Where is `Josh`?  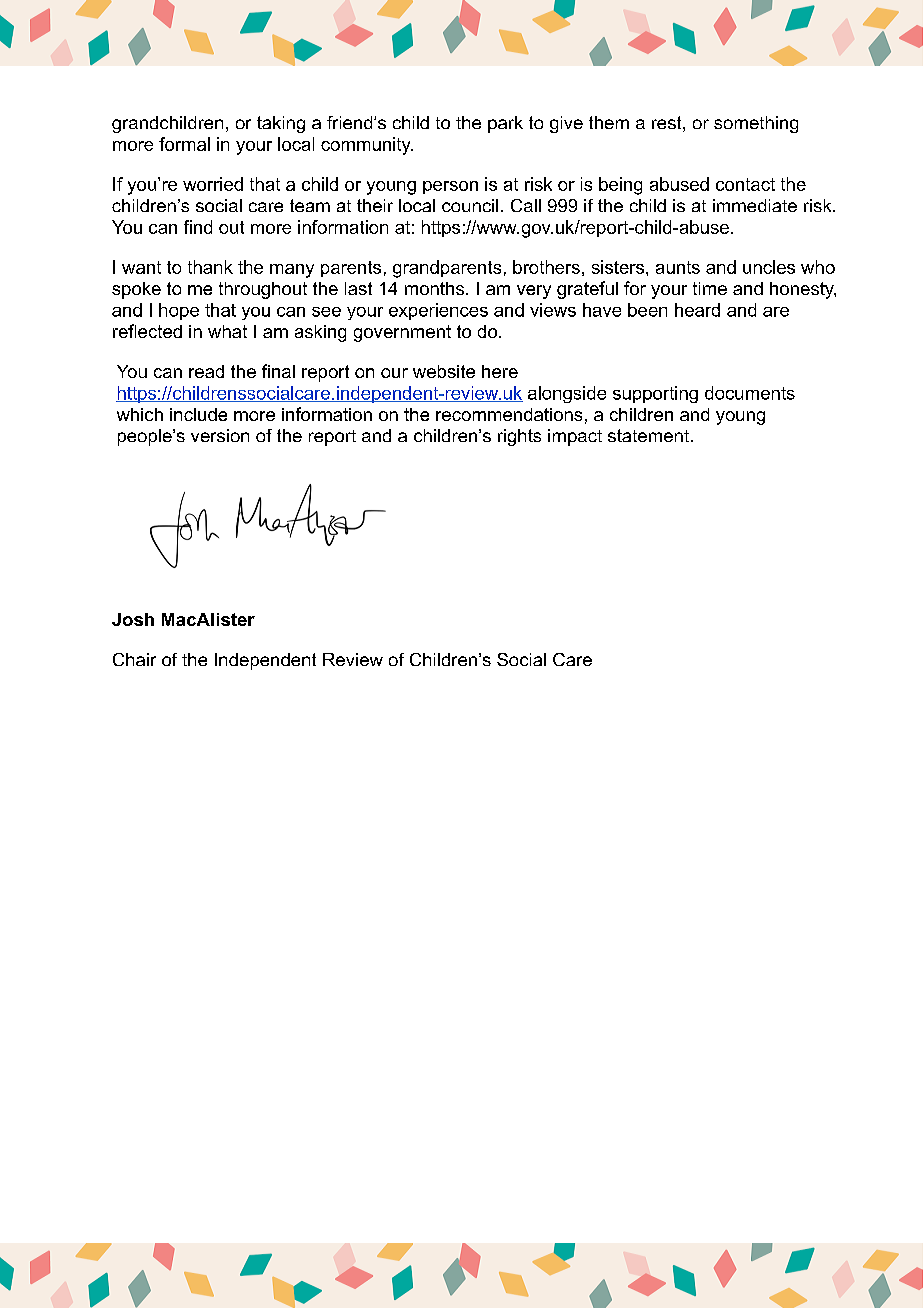 Josh is located at coordinates (133, 619).
